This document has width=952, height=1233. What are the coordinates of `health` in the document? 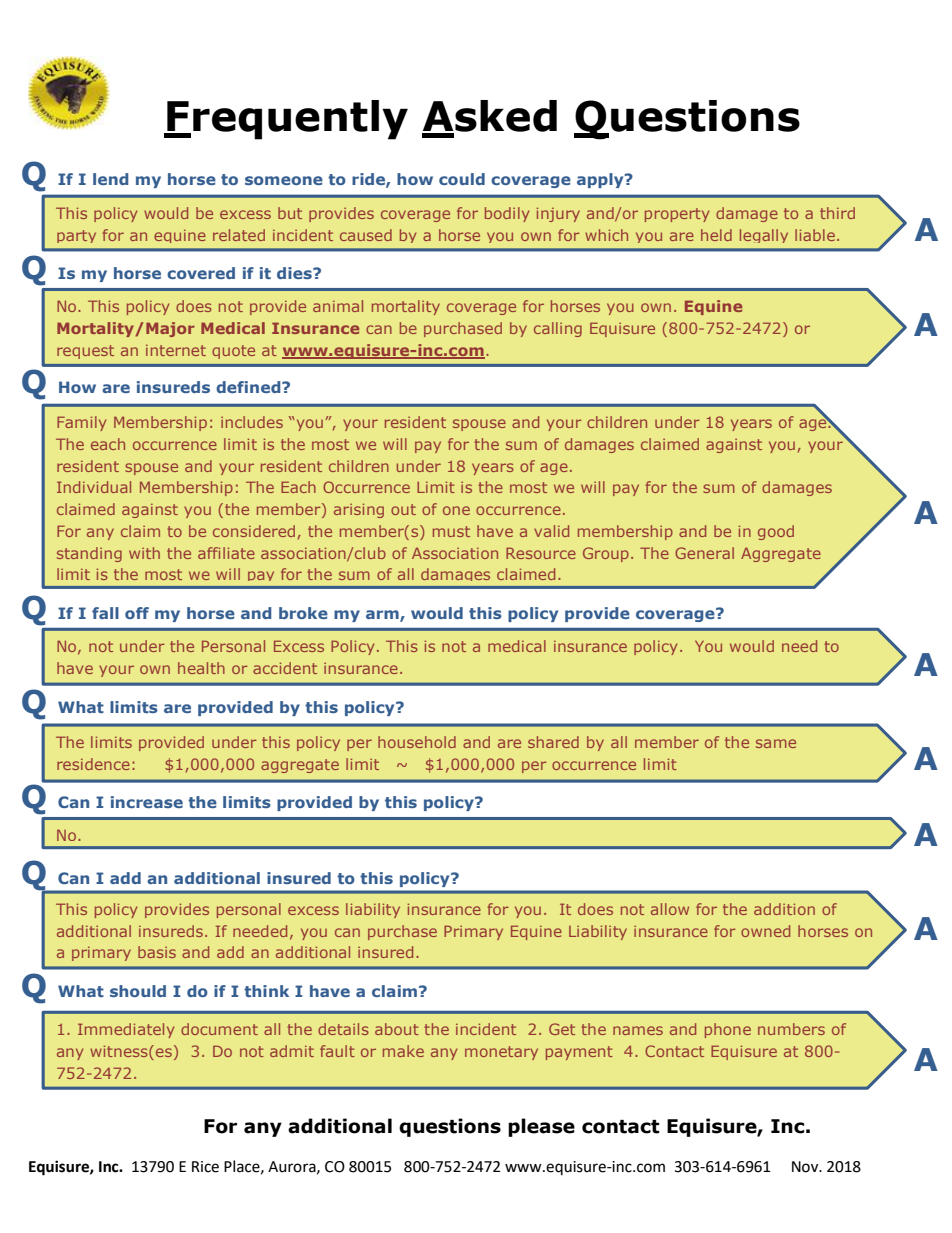 It's located at (201, 668).
